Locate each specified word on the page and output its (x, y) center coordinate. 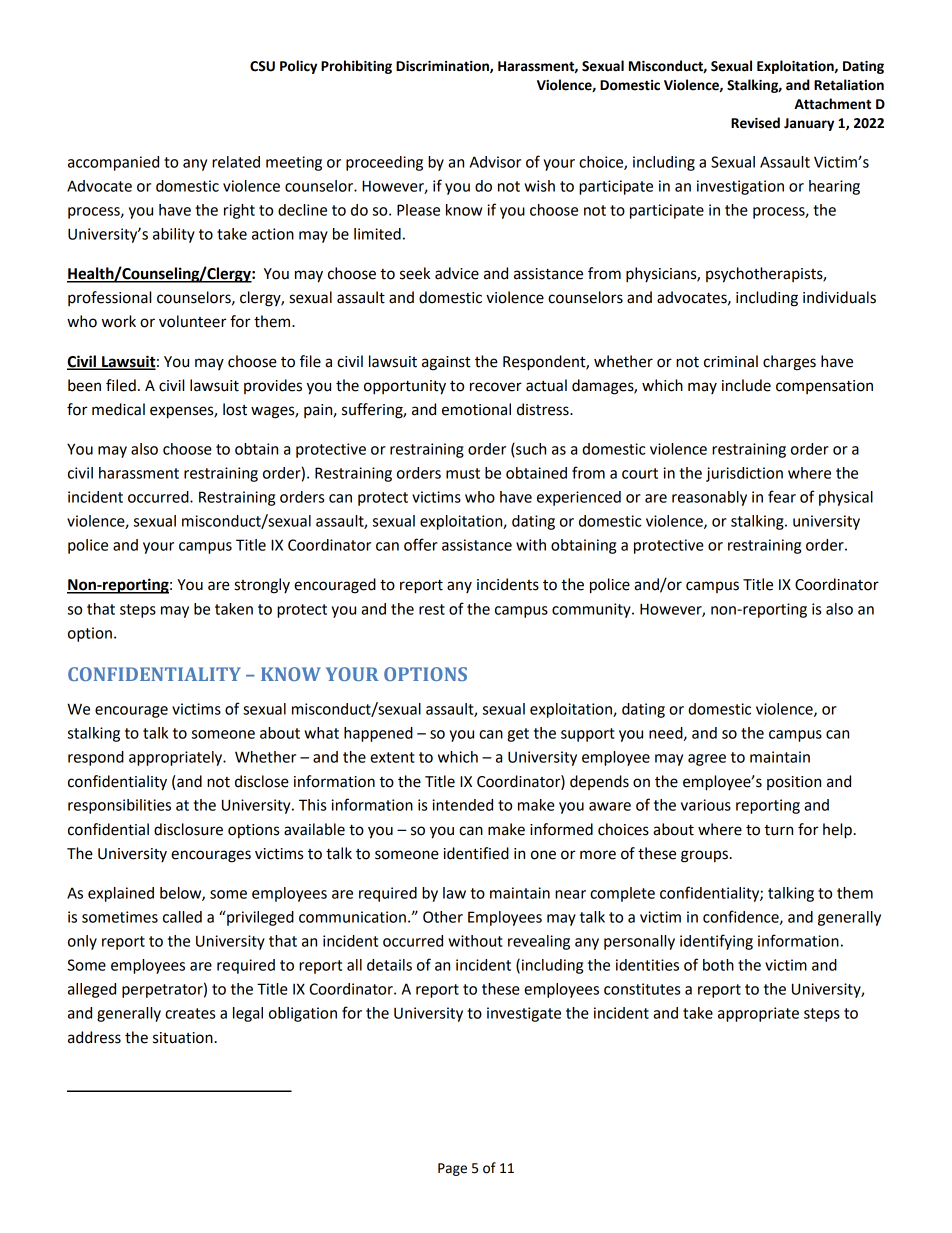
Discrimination (443, 67)
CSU (262, 66)
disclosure (188, 829)
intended (462, 805)
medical (118, 409)
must (463, 473)
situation (183, 1038)
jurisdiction (744, 474)
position (794, 783)
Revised (755, 123)
